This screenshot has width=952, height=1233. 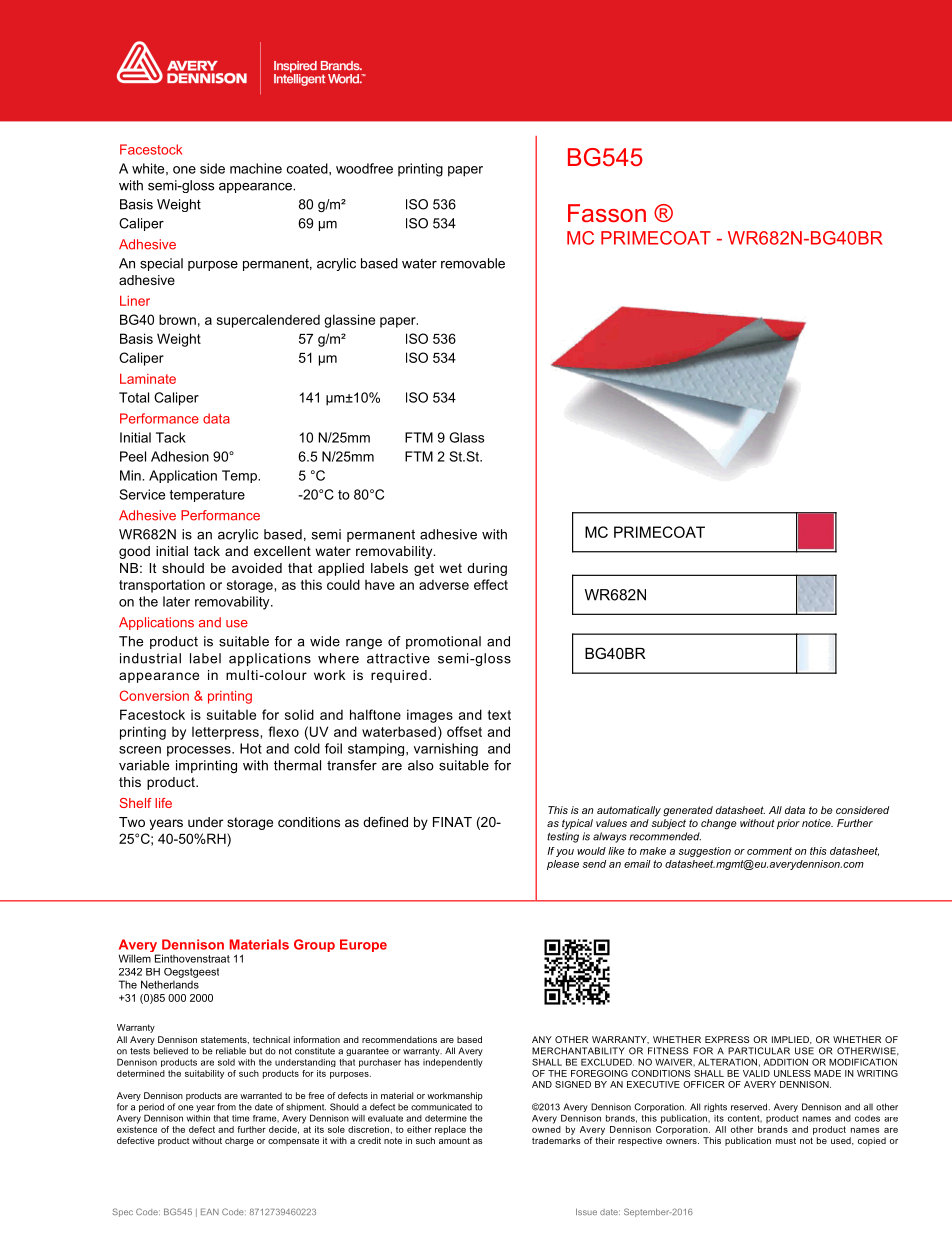 I want to click on letterpress, so click(x=225, y=733).
